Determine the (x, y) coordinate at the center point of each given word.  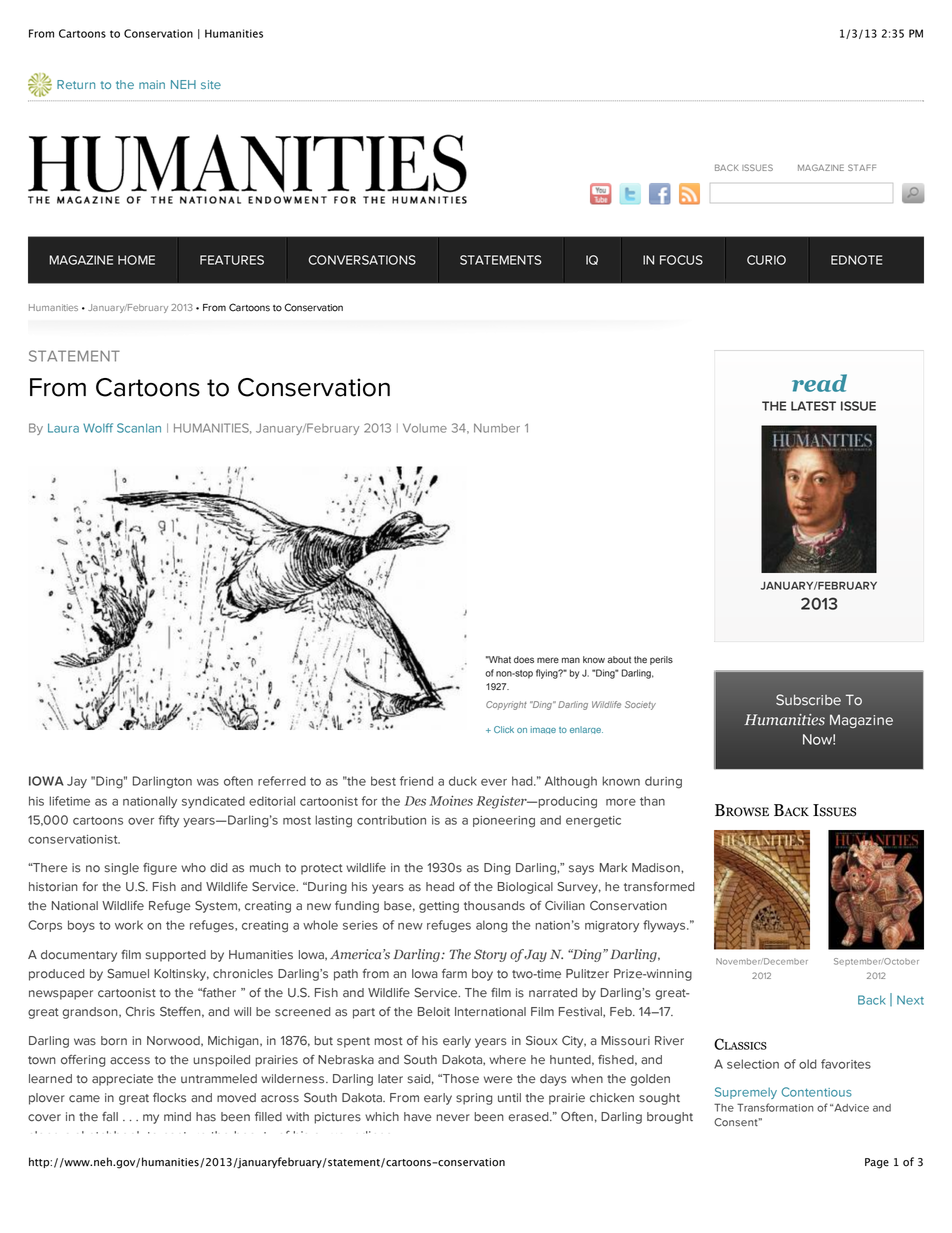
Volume (425, 428)
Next (910, 1000)
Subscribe (808, 700)
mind (177, 1117)
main (152, 84)
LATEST (813, 406)
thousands (494, 906)
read (819, 383)
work (129, 925)
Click (504, 729)
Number (497, 428)
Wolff (98, 428)
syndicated (213, 802)
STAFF (862, 167)
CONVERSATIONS (362, 260)
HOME (136, 260)
